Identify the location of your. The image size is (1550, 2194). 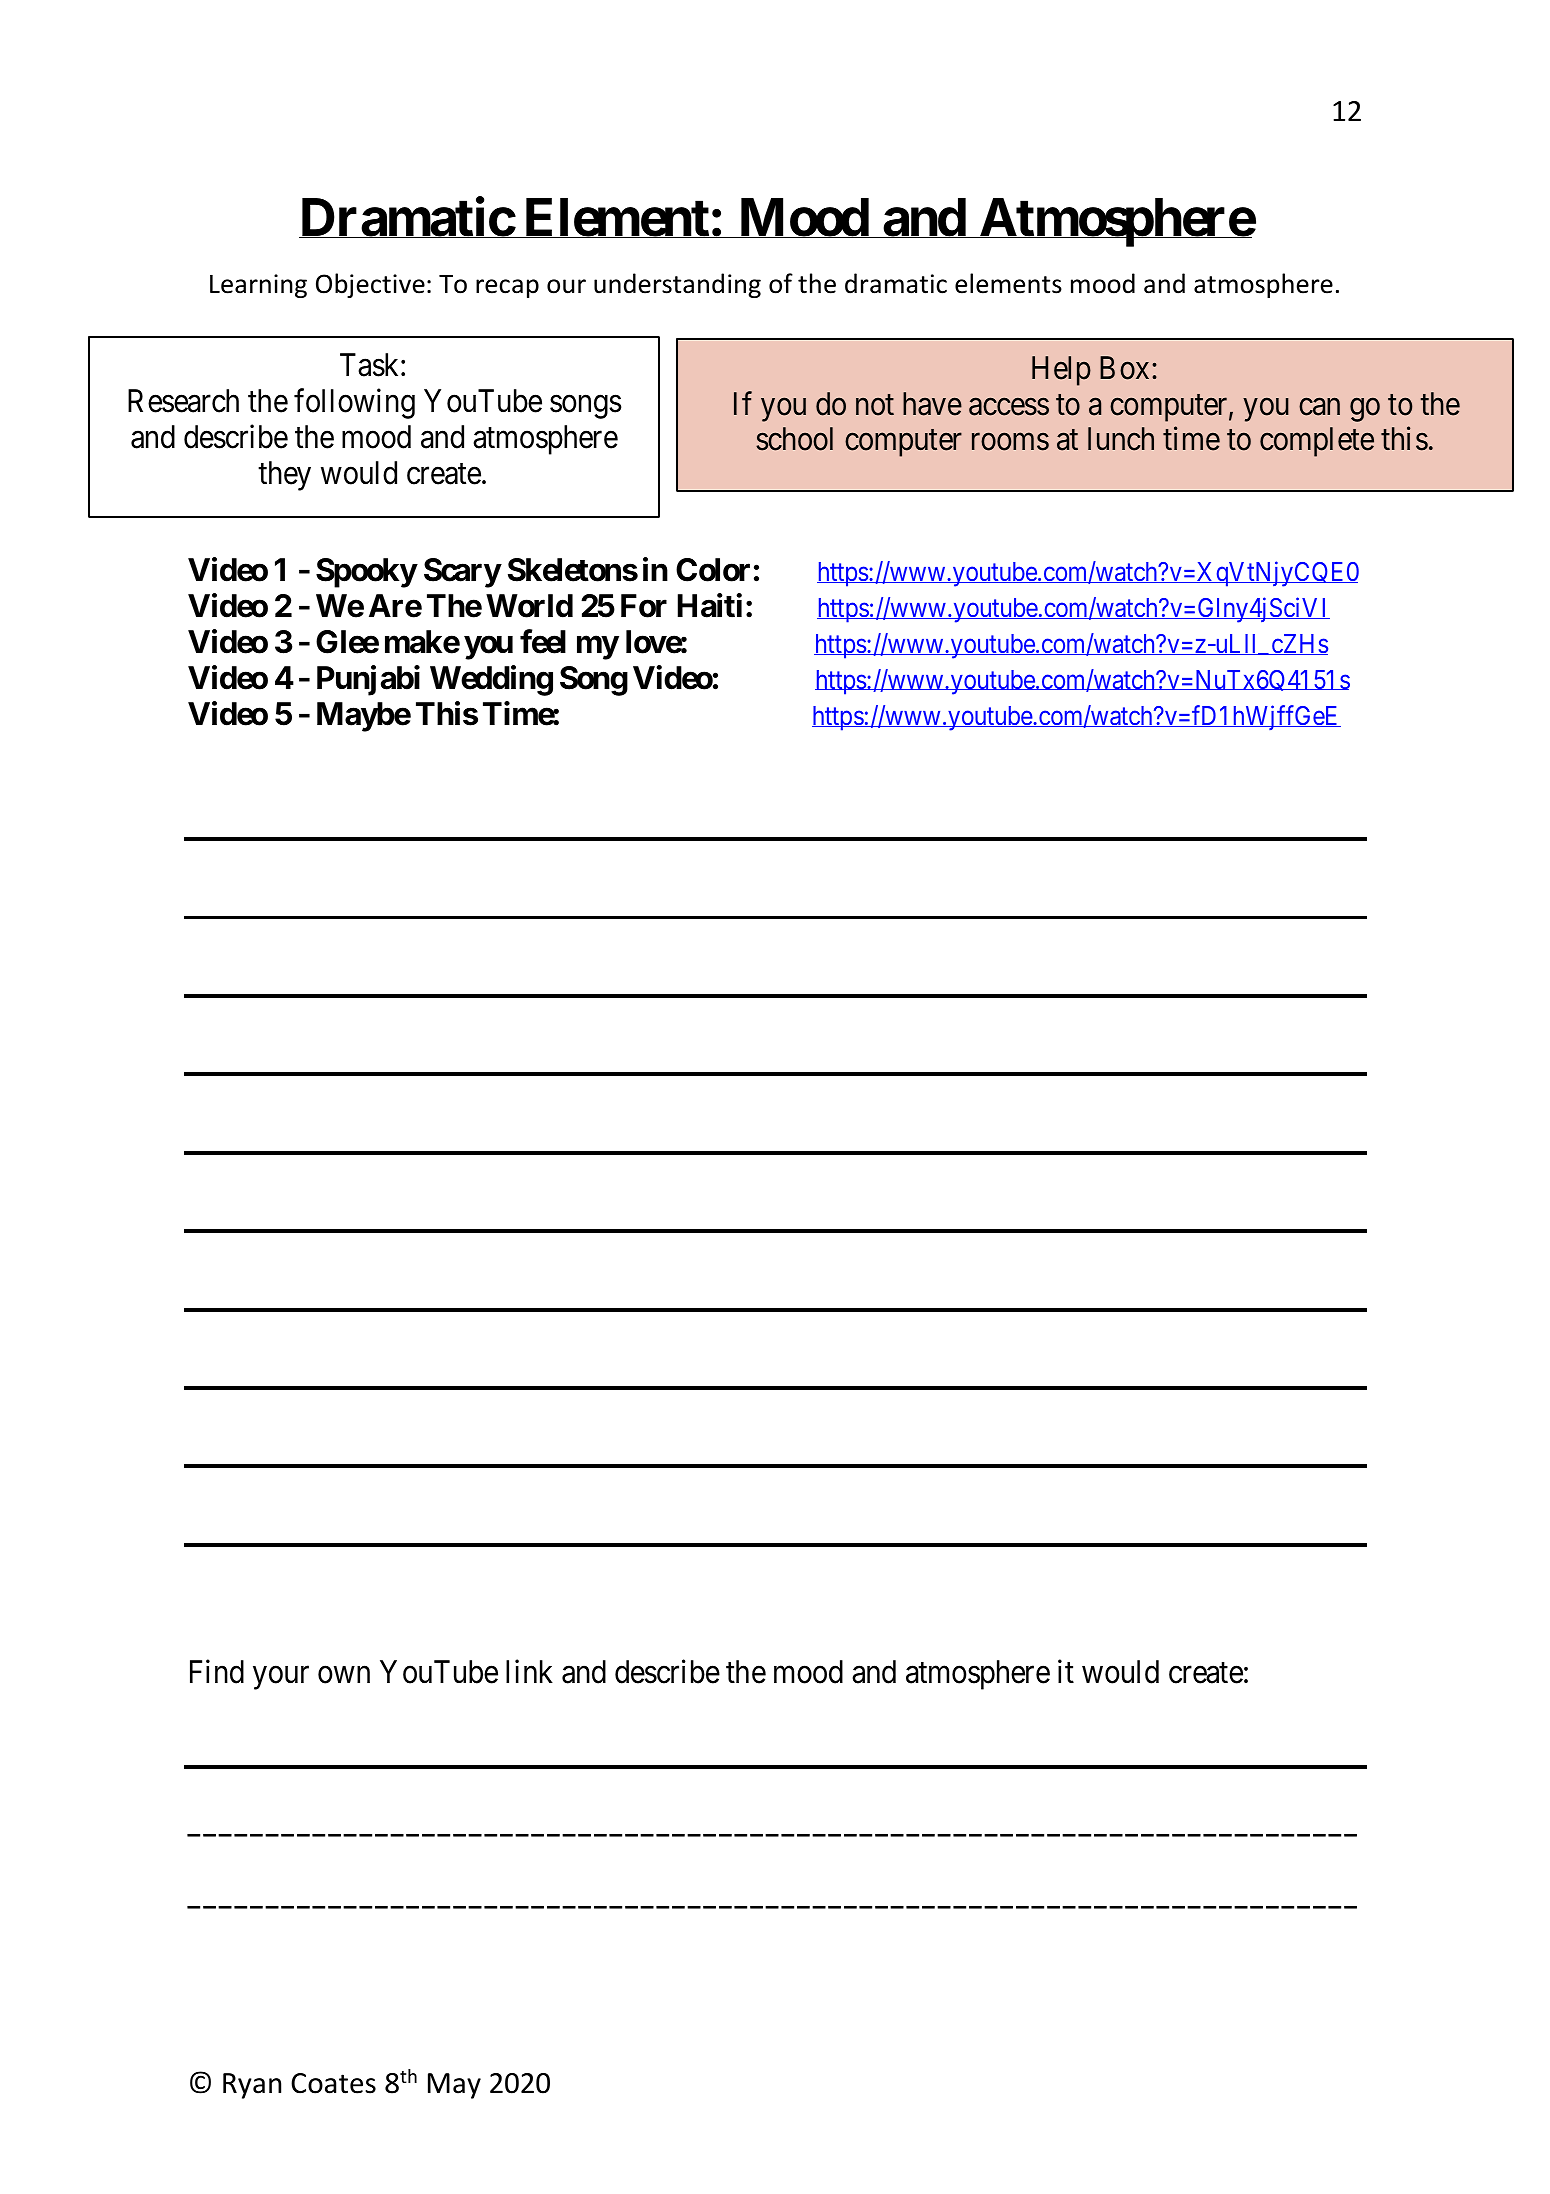
(281, 1678).
